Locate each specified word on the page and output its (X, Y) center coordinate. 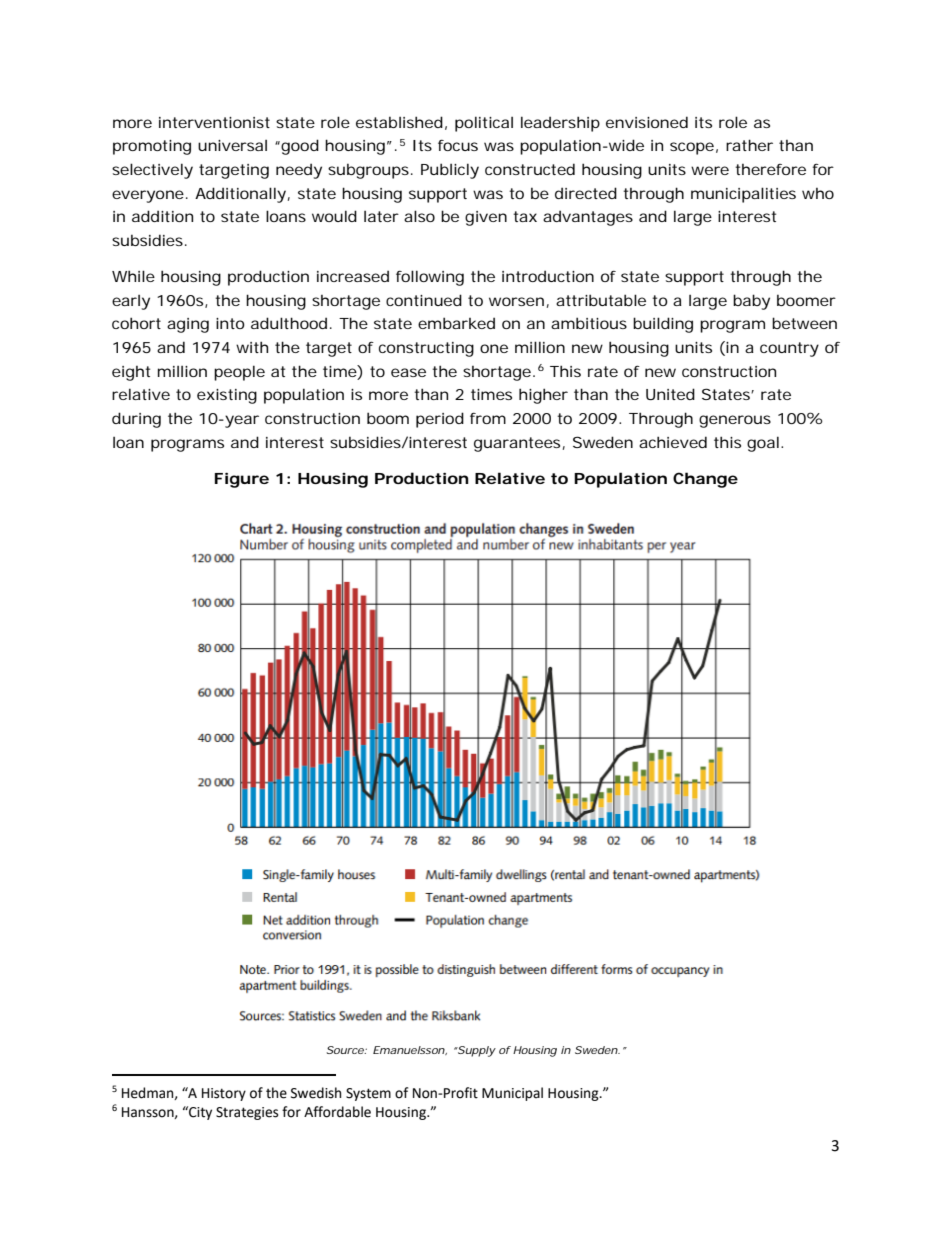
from (488, 418)
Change (705, 480)
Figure (242, 480)
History (224, 1094)
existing (227, 396)
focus (458, 145)
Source (346, 1050)
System (368, 1094)
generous (735, 421)
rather (749, 145)
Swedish (316, 1093)
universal (232, 145)
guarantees (517, 444)
